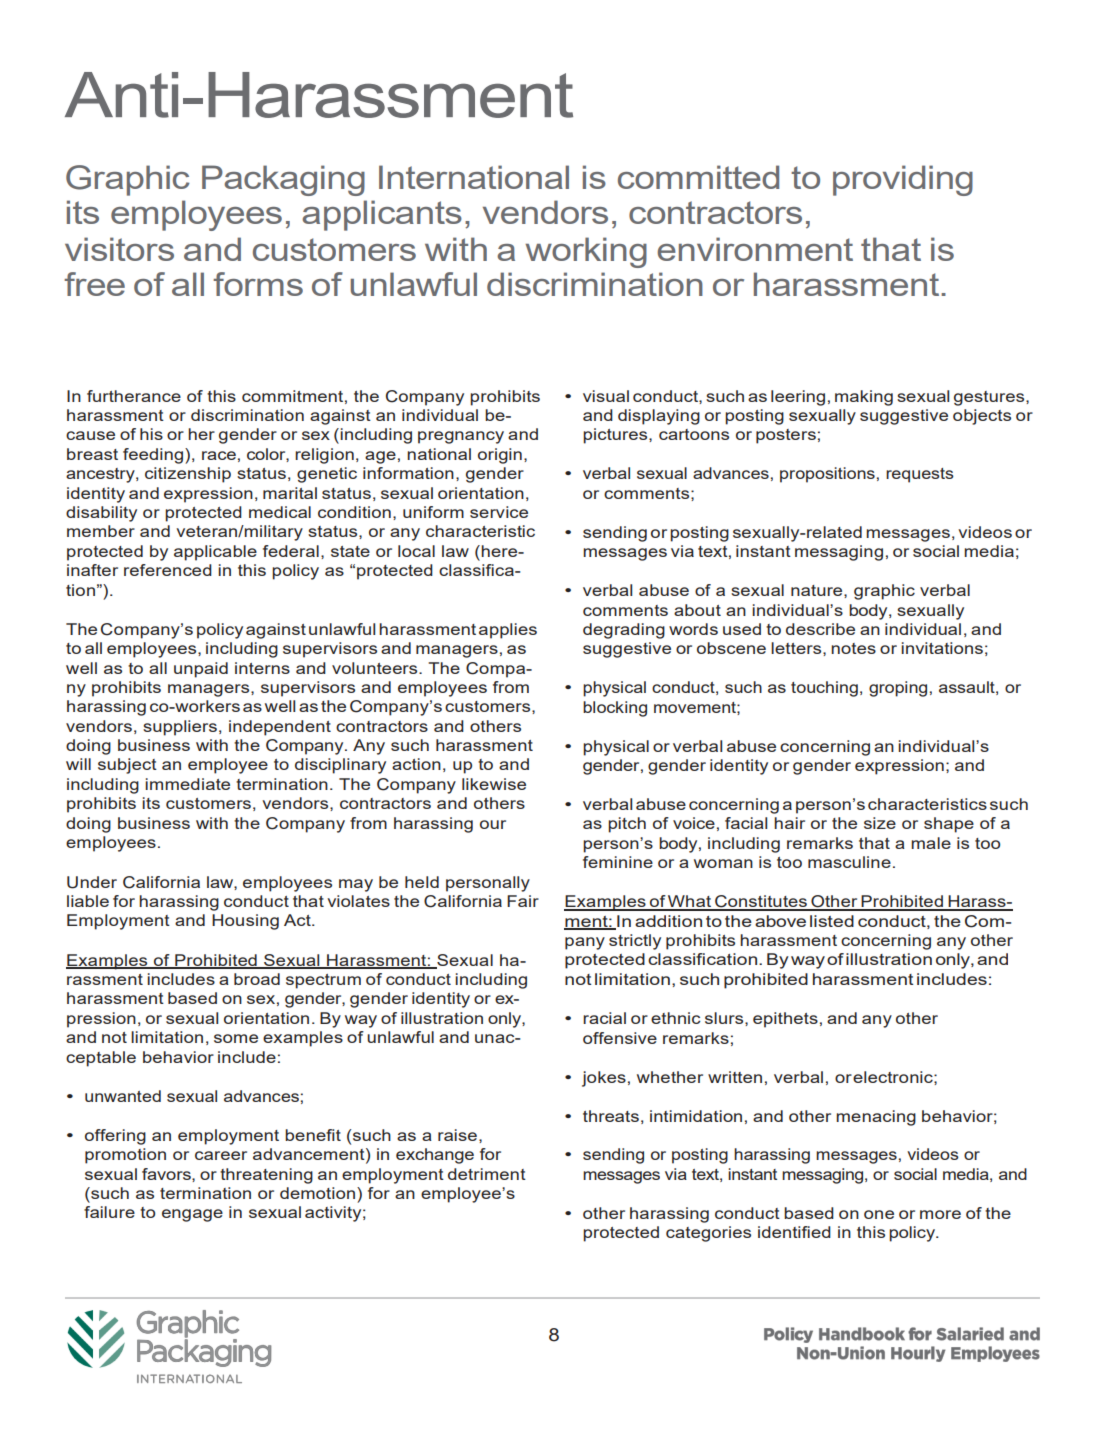 The height and width of the screenshot is (1430, 1105). I want to click on working, so click(586, 252).
